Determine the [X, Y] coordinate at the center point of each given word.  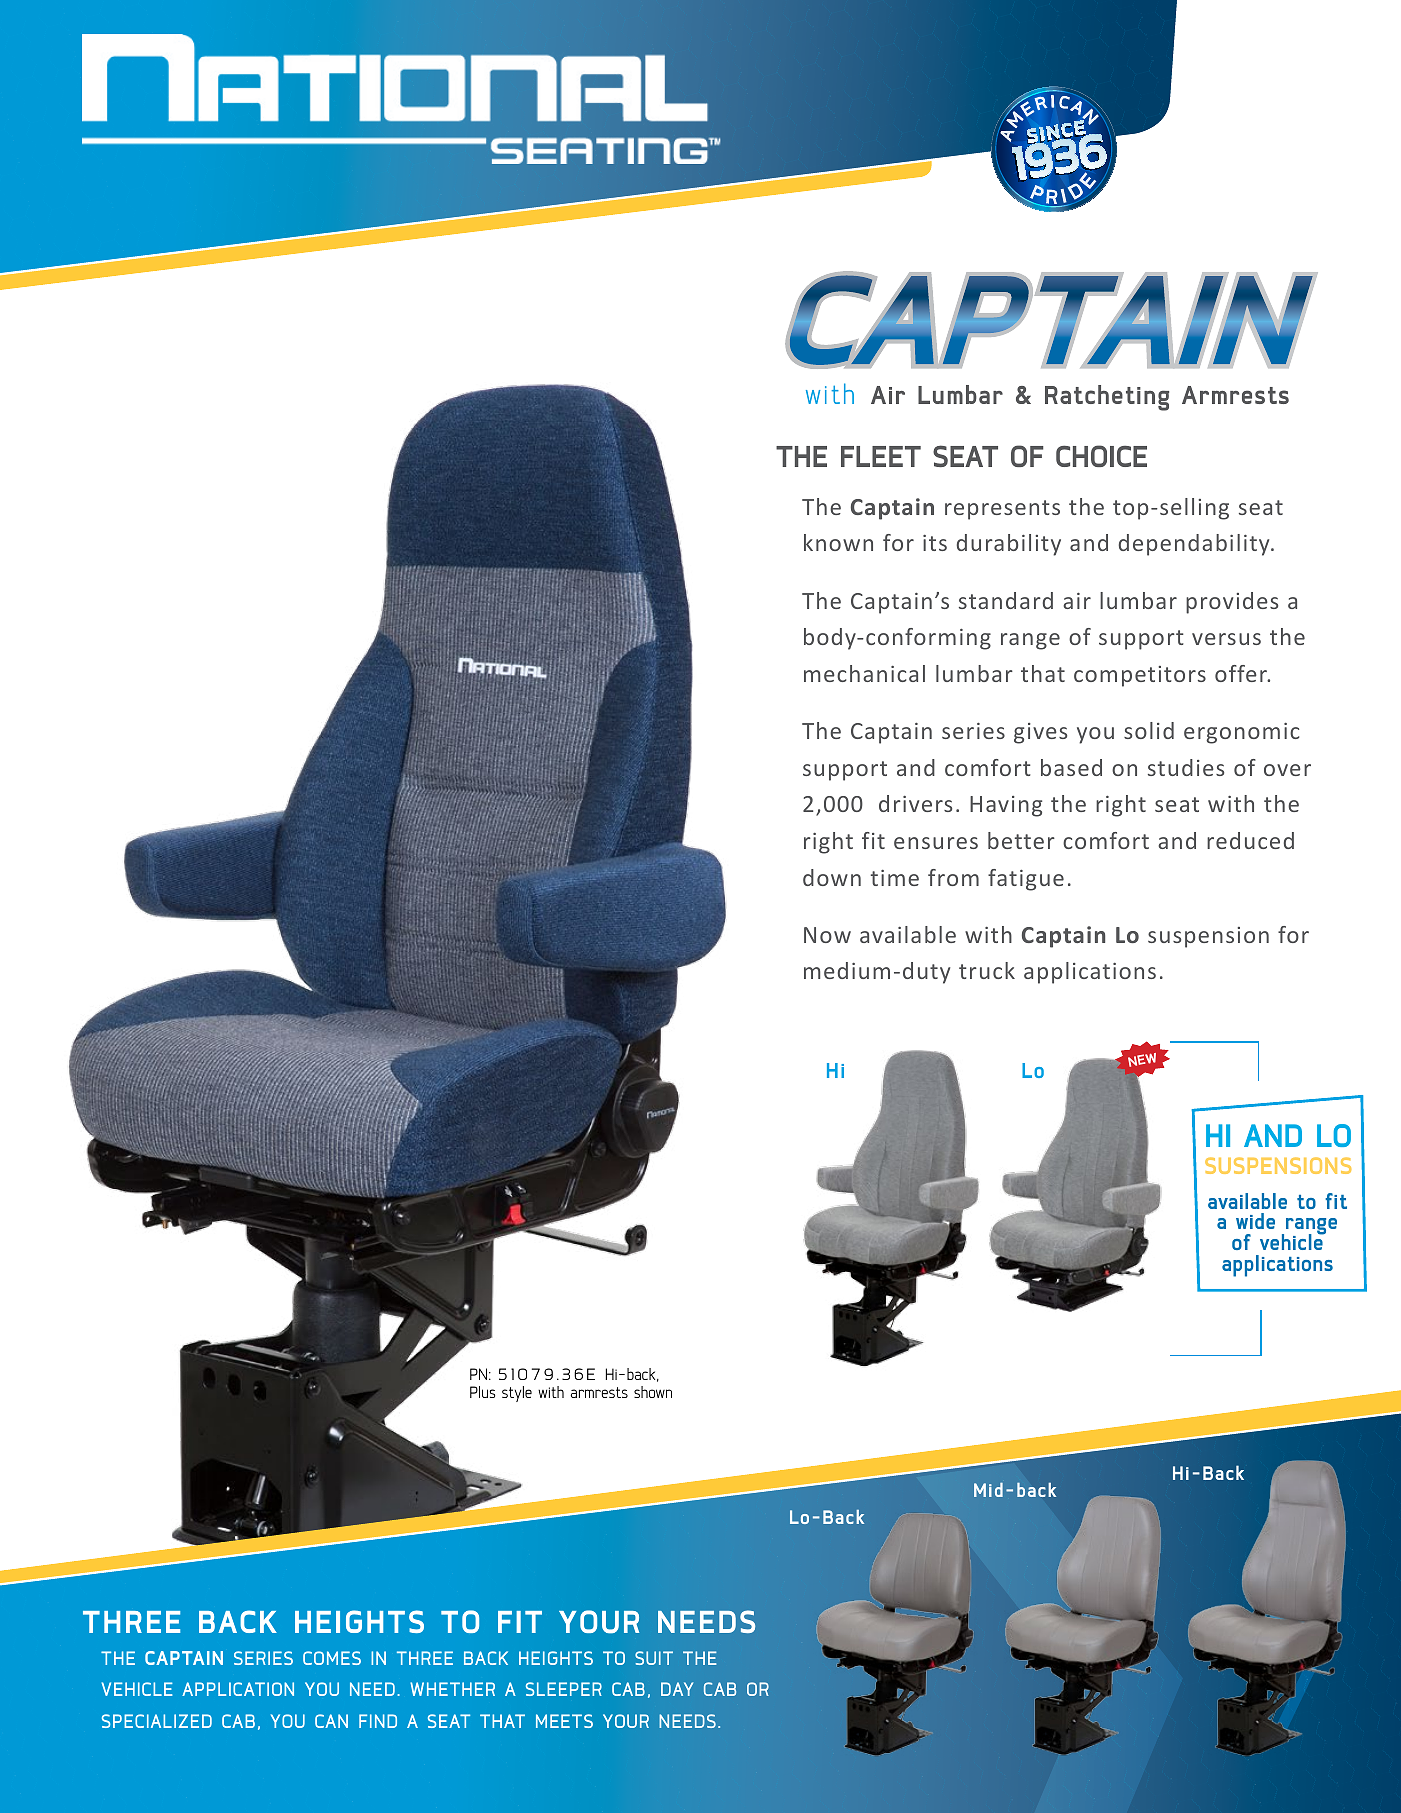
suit [654, 1658]
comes [332, 1658]
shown [653, 1392]
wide [1255, 1221]
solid [1149, 730]
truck [987, 970]
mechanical [864, 673]
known [838, 542]
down [832, 877]
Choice [1101, 456]
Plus [482, 1392]
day [677, 1689]
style [517, 1394]
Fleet [881, 456]
